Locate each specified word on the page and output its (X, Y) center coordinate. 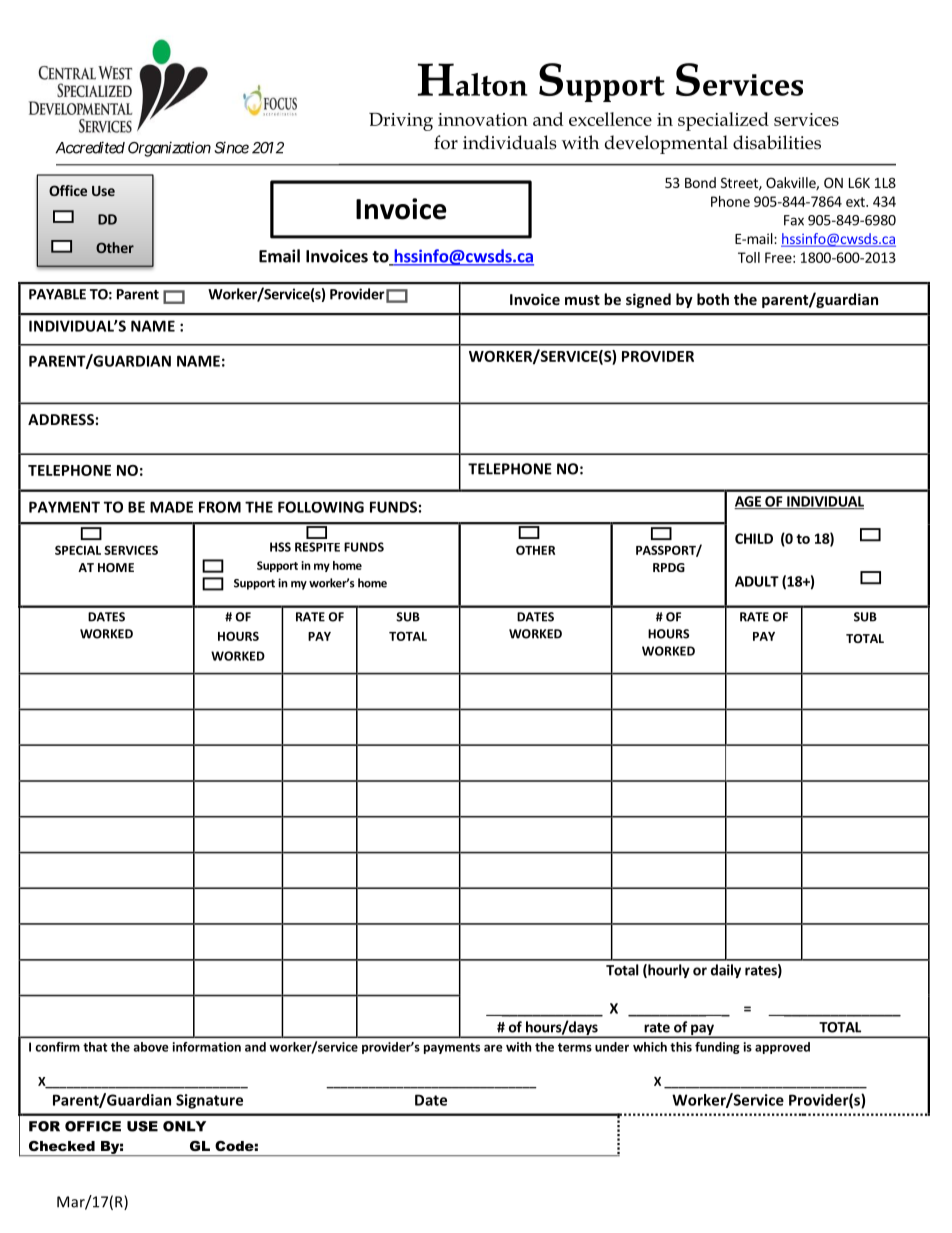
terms (575, 1047)
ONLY (184, 1126)
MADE (171, 507)
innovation (483, 119)
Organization (169, 149)
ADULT (757, 581)
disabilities (777, 142)
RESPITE (317, 547)
